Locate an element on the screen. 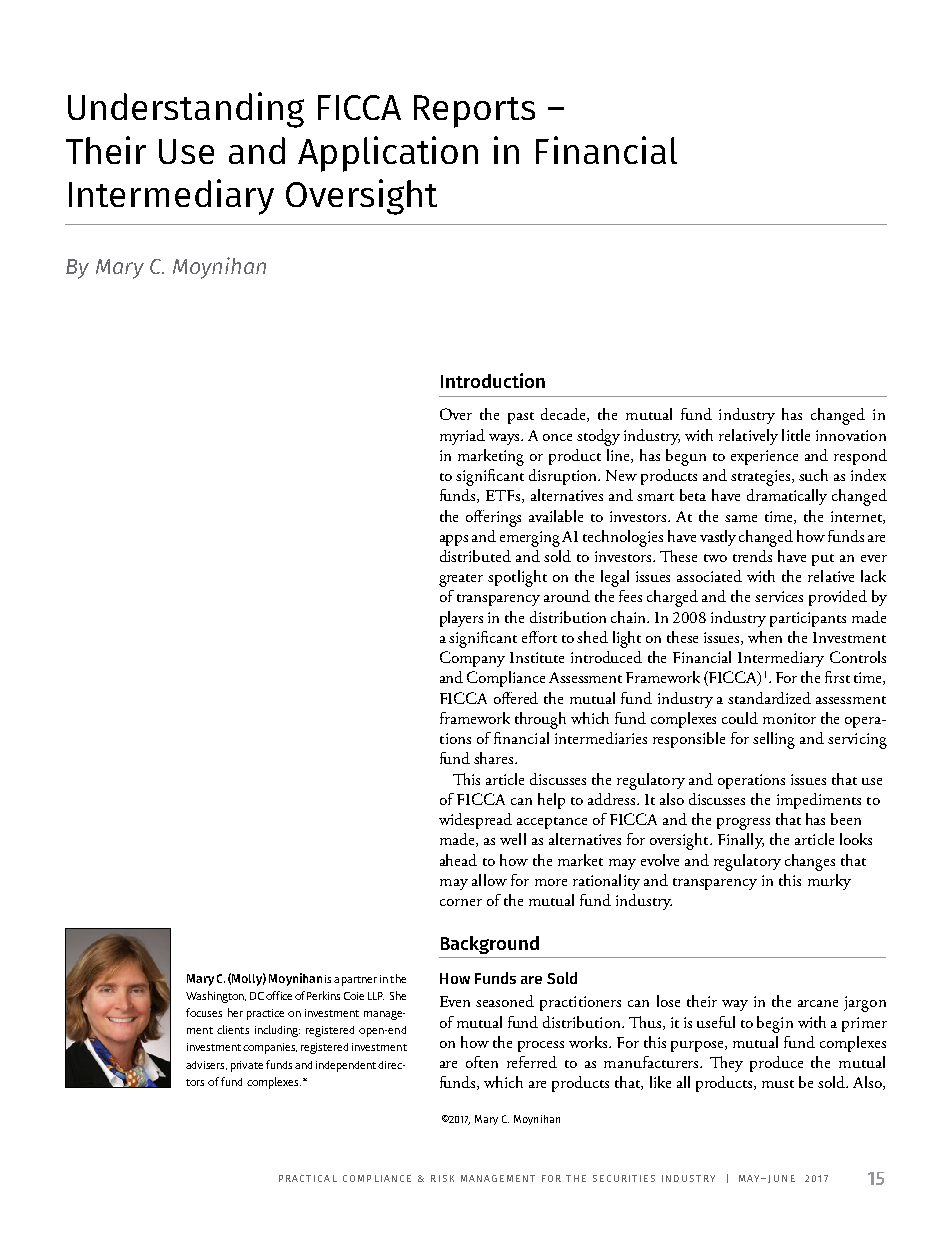  Reports is located at coordinates (474, 111).
